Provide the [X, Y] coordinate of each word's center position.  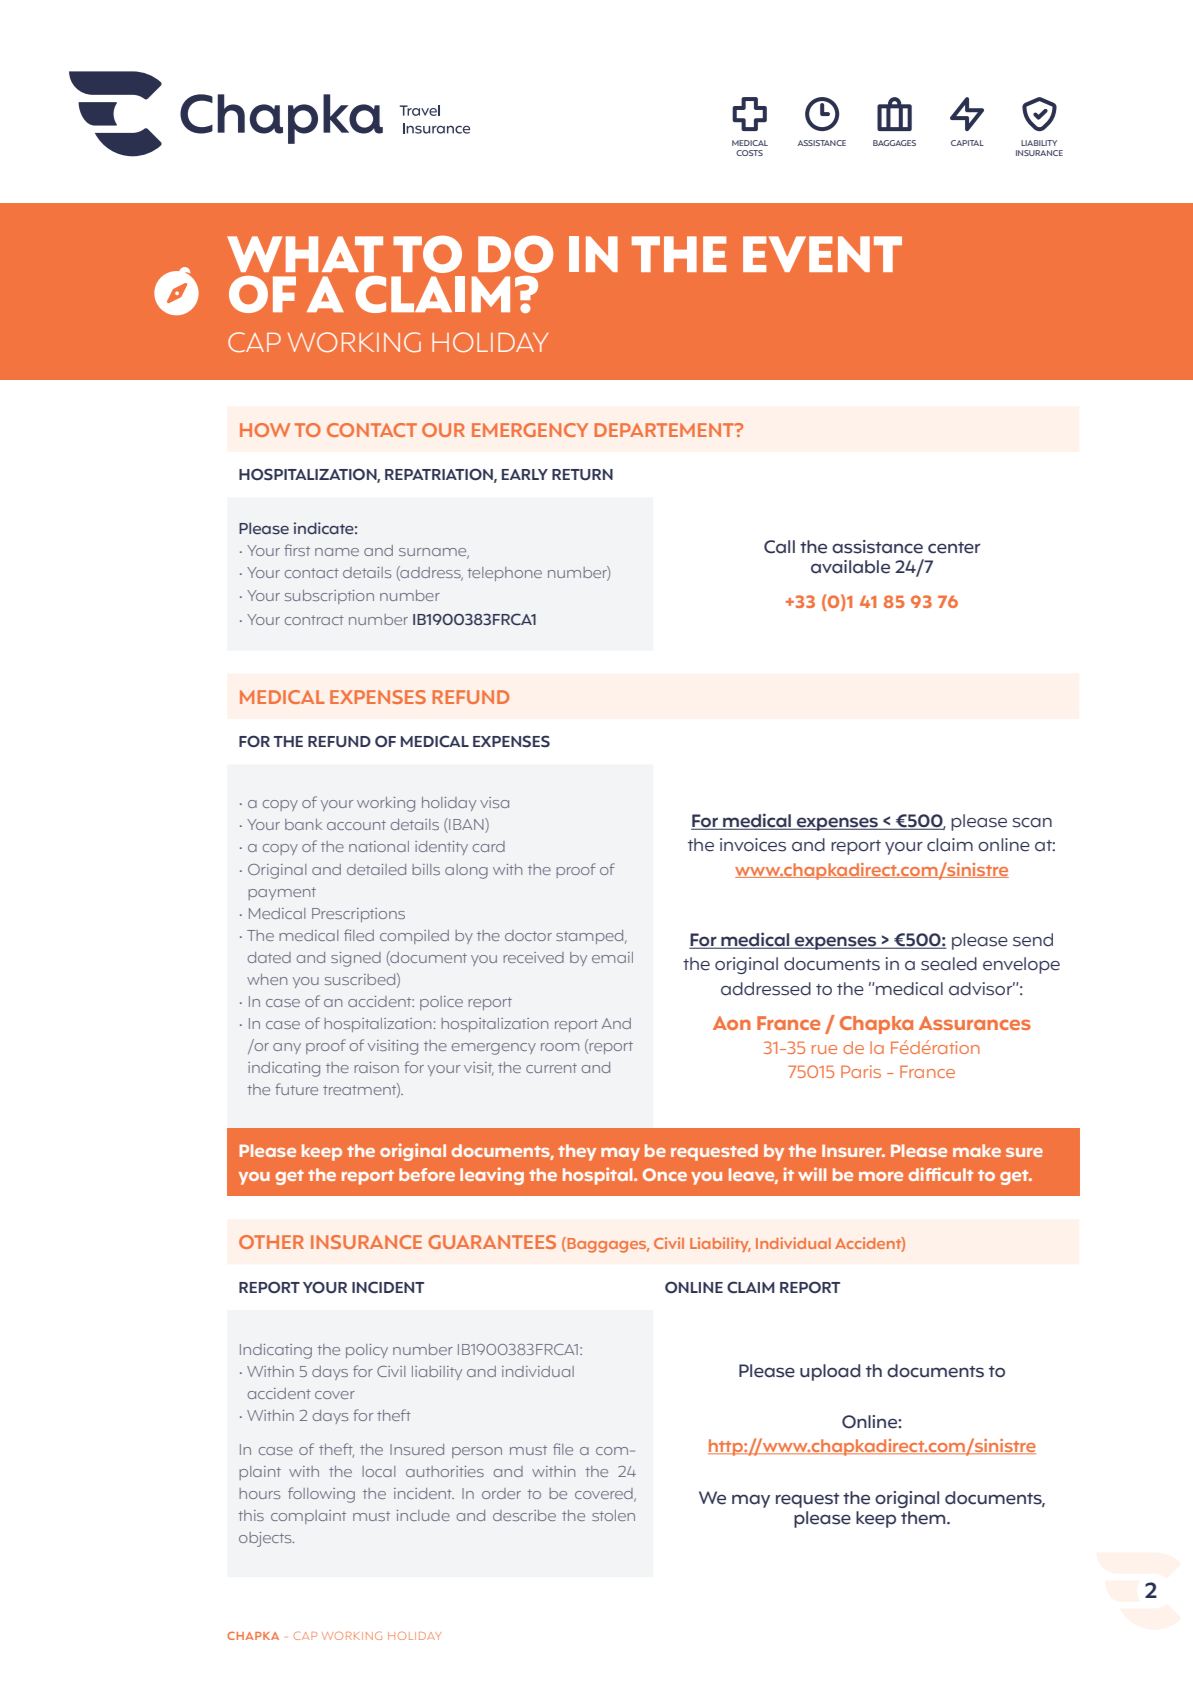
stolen [613, 1515]
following [321, 1495]
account [356, 825]
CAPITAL [967, 143]
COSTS [749, 153]
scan [1032, 823]
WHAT [305, 254]
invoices [753, 845]
